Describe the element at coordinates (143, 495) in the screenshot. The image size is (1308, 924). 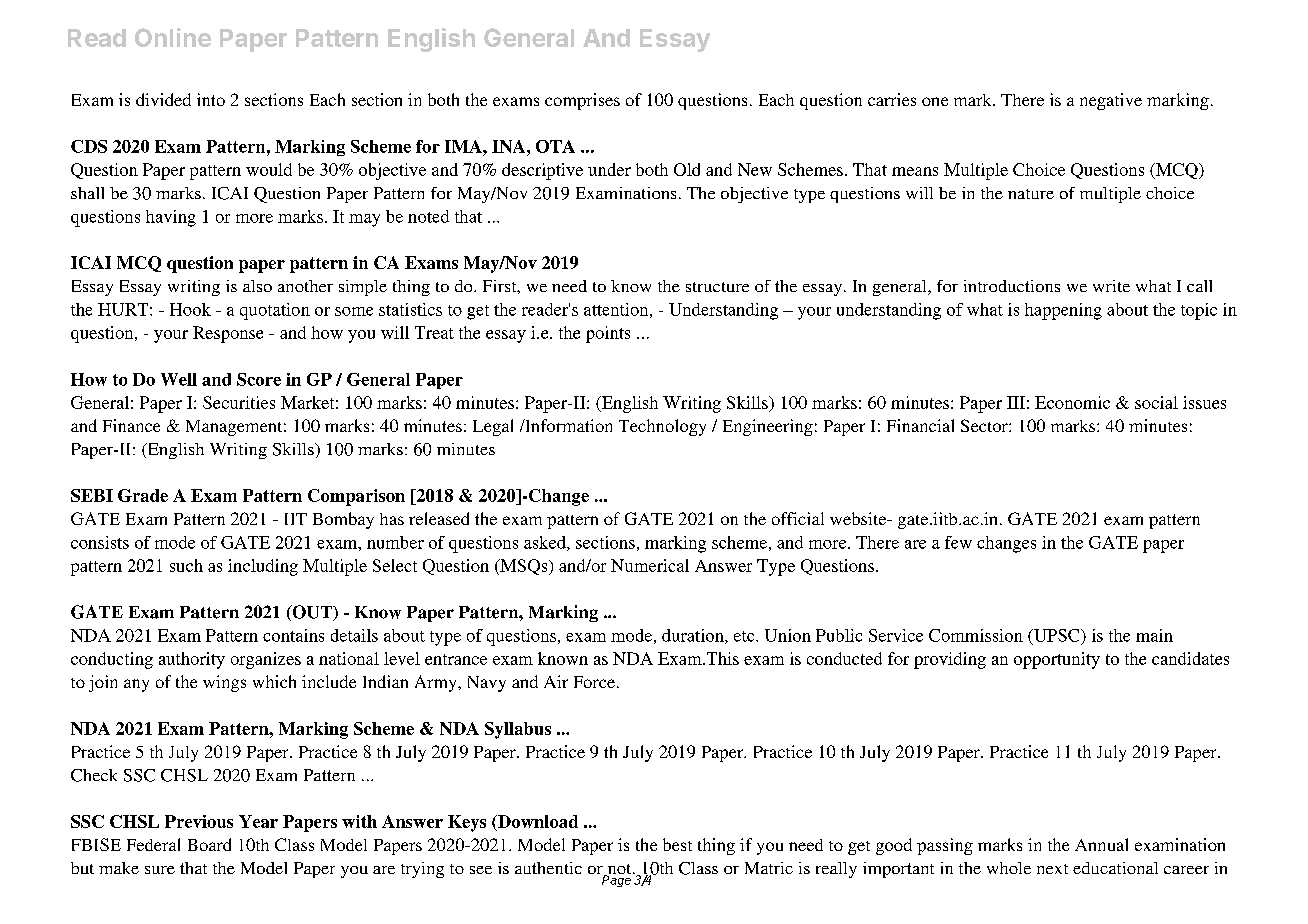
I see `Grade` at that location.
